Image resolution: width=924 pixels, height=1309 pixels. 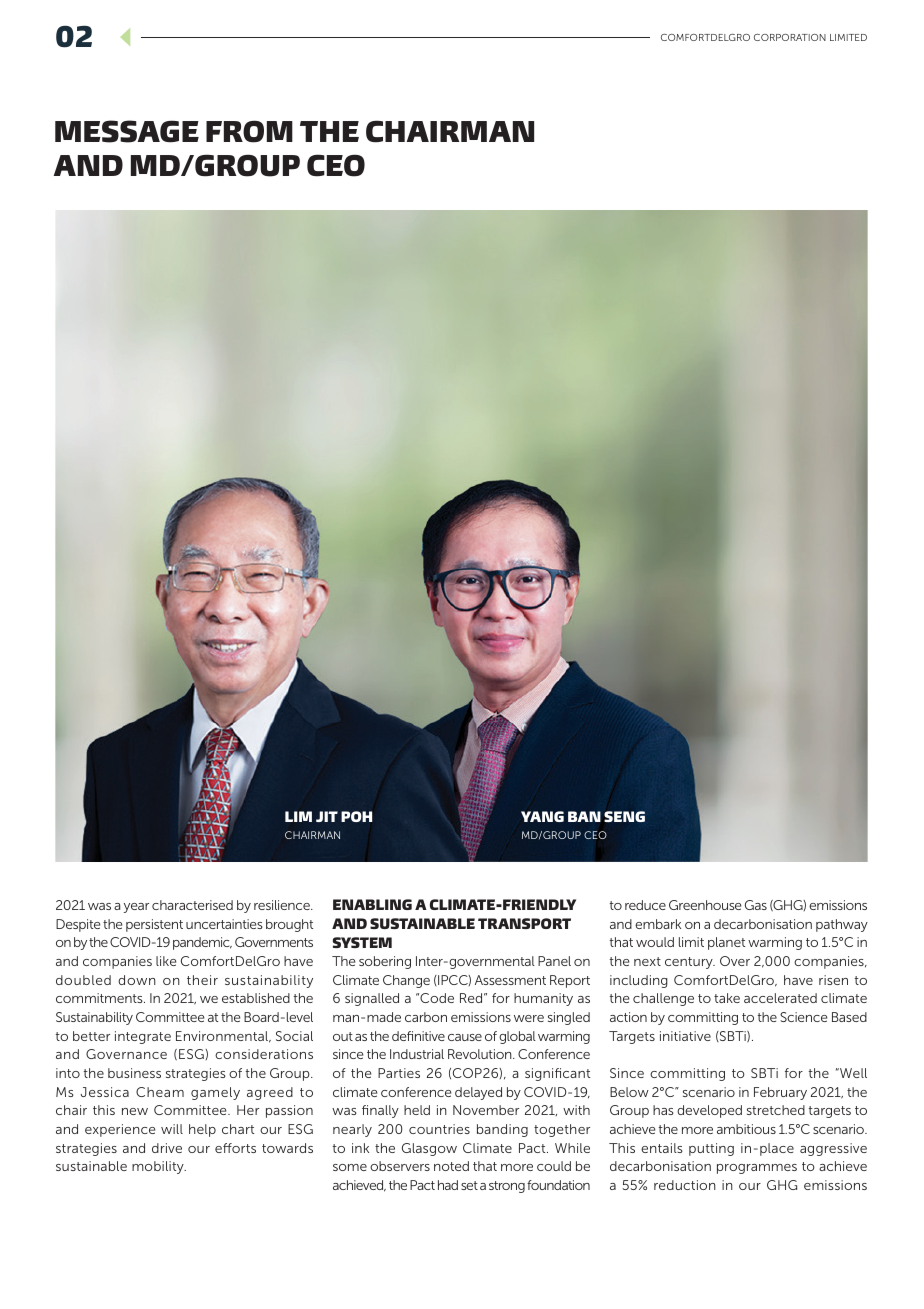 What do you see at coordinates (249, 131) in the image?
I see `FROM` at bounding box center [249, 131].
